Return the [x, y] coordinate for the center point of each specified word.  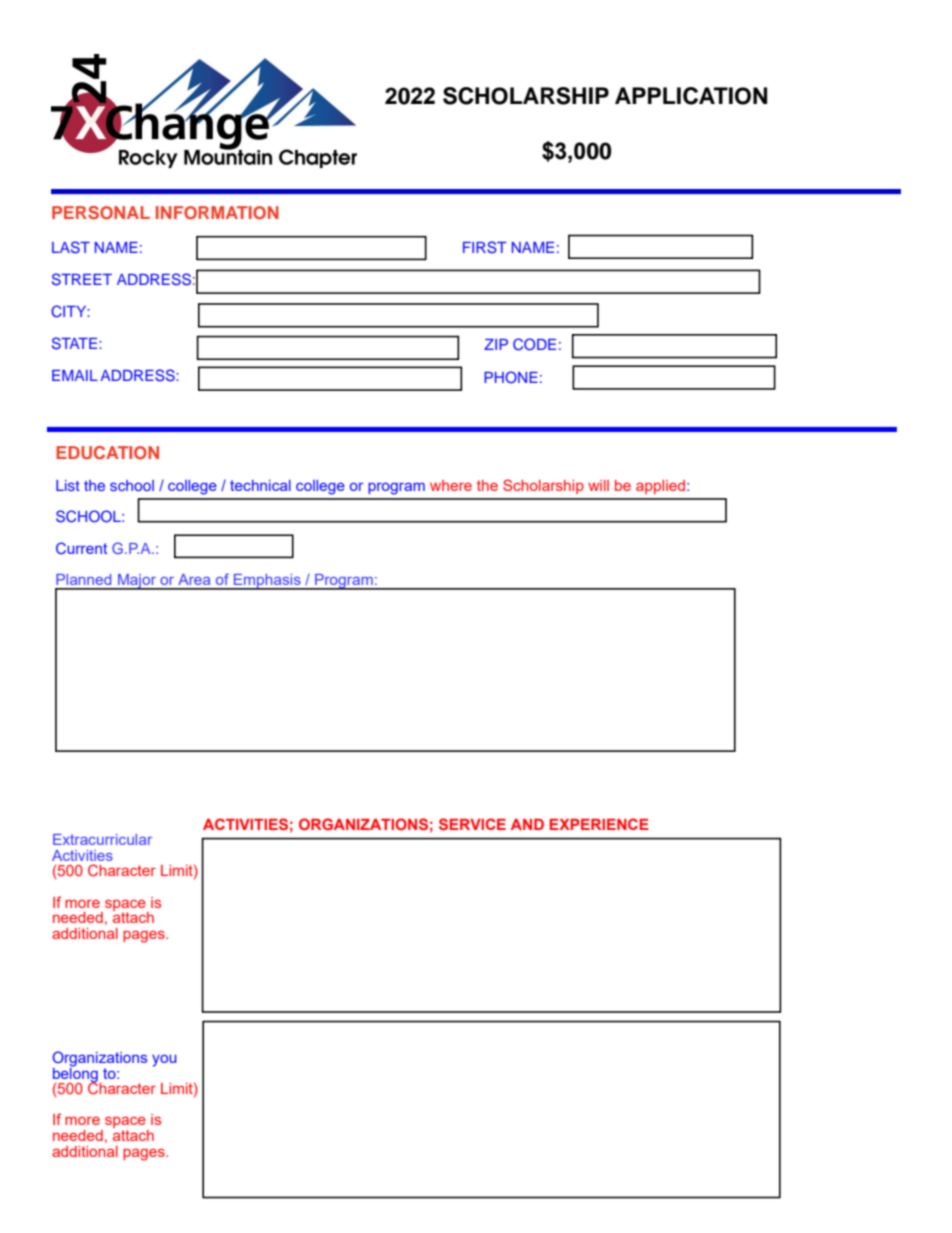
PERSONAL [101, 213]
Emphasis [267, 582]
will [598, 485]
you [164, 1061]
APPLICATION [691, 96]
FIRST [485, 247]
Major [137, 582]
